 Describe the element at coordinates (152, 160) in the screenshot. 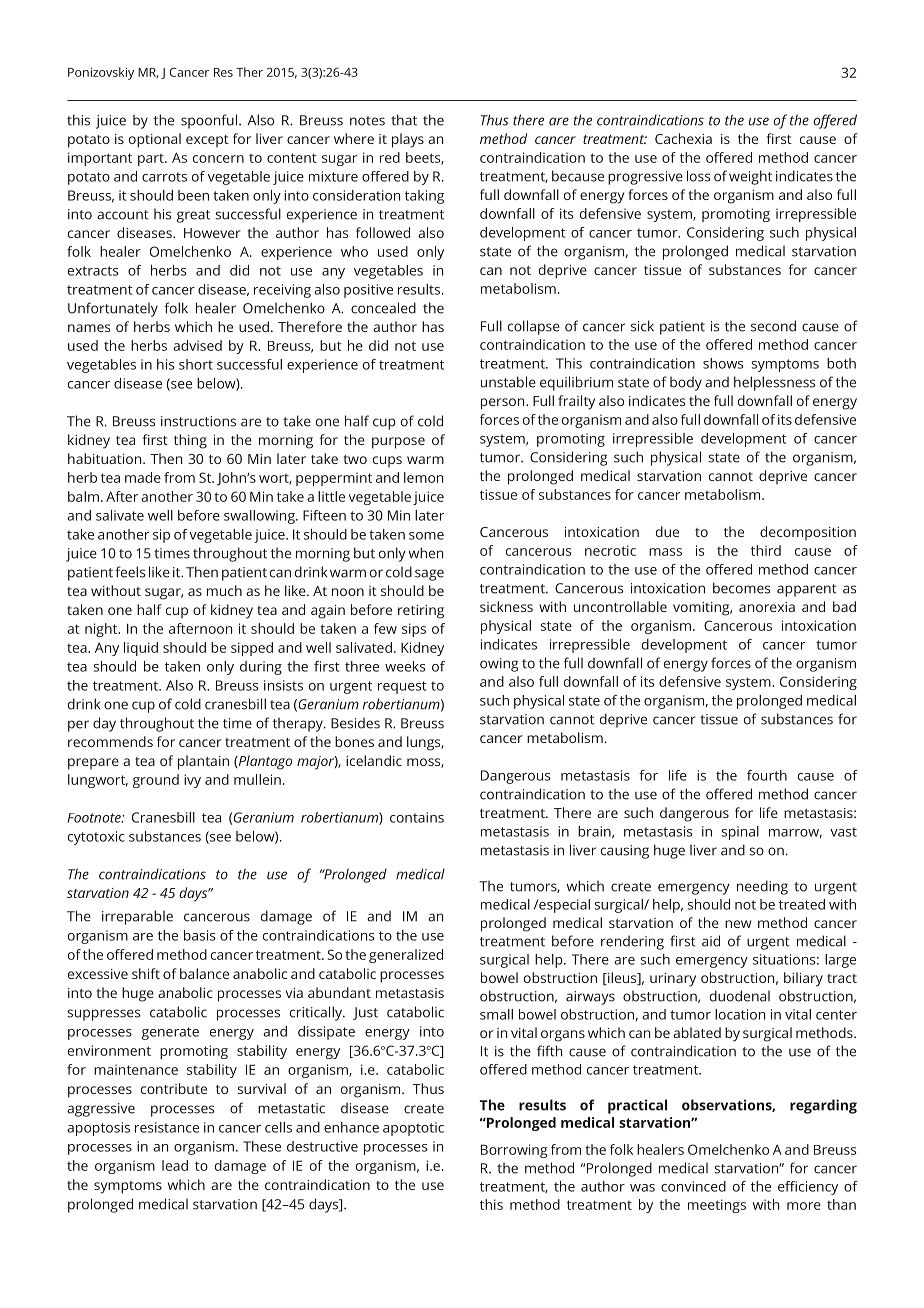

I see `part` at that location.
